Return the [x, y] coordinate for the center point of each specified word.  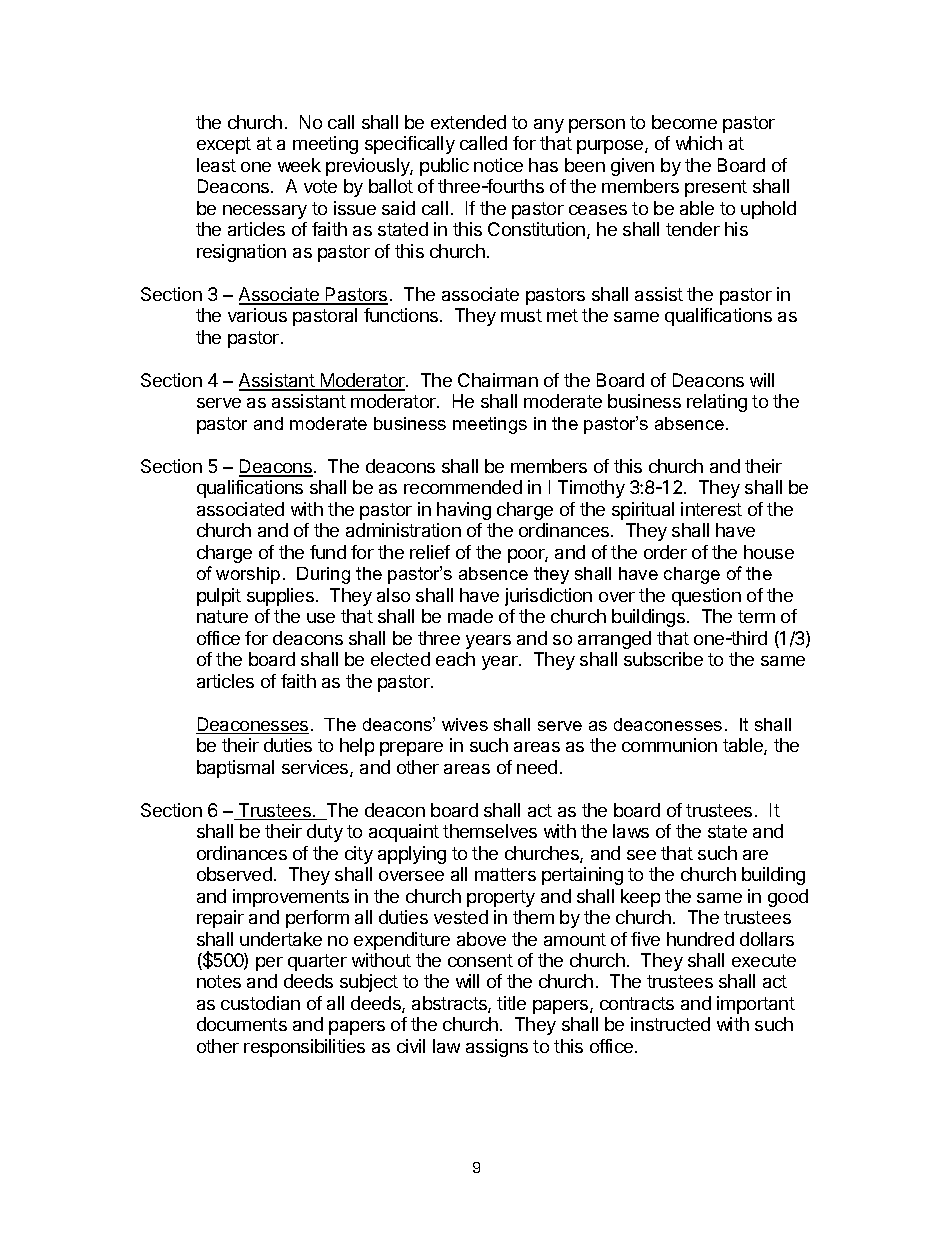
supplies [280, 597]
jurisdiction [548, 597]
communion [669, 745]
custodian [260, 1003]
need [537, 767]
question [706, 597]
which [699, 143]
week [299, 165]
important [756, 1005]
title [511, 1003]
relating [717, 403]
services [316, 768]
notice [498, 165]
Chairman [498, 380]
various [257, 315]
